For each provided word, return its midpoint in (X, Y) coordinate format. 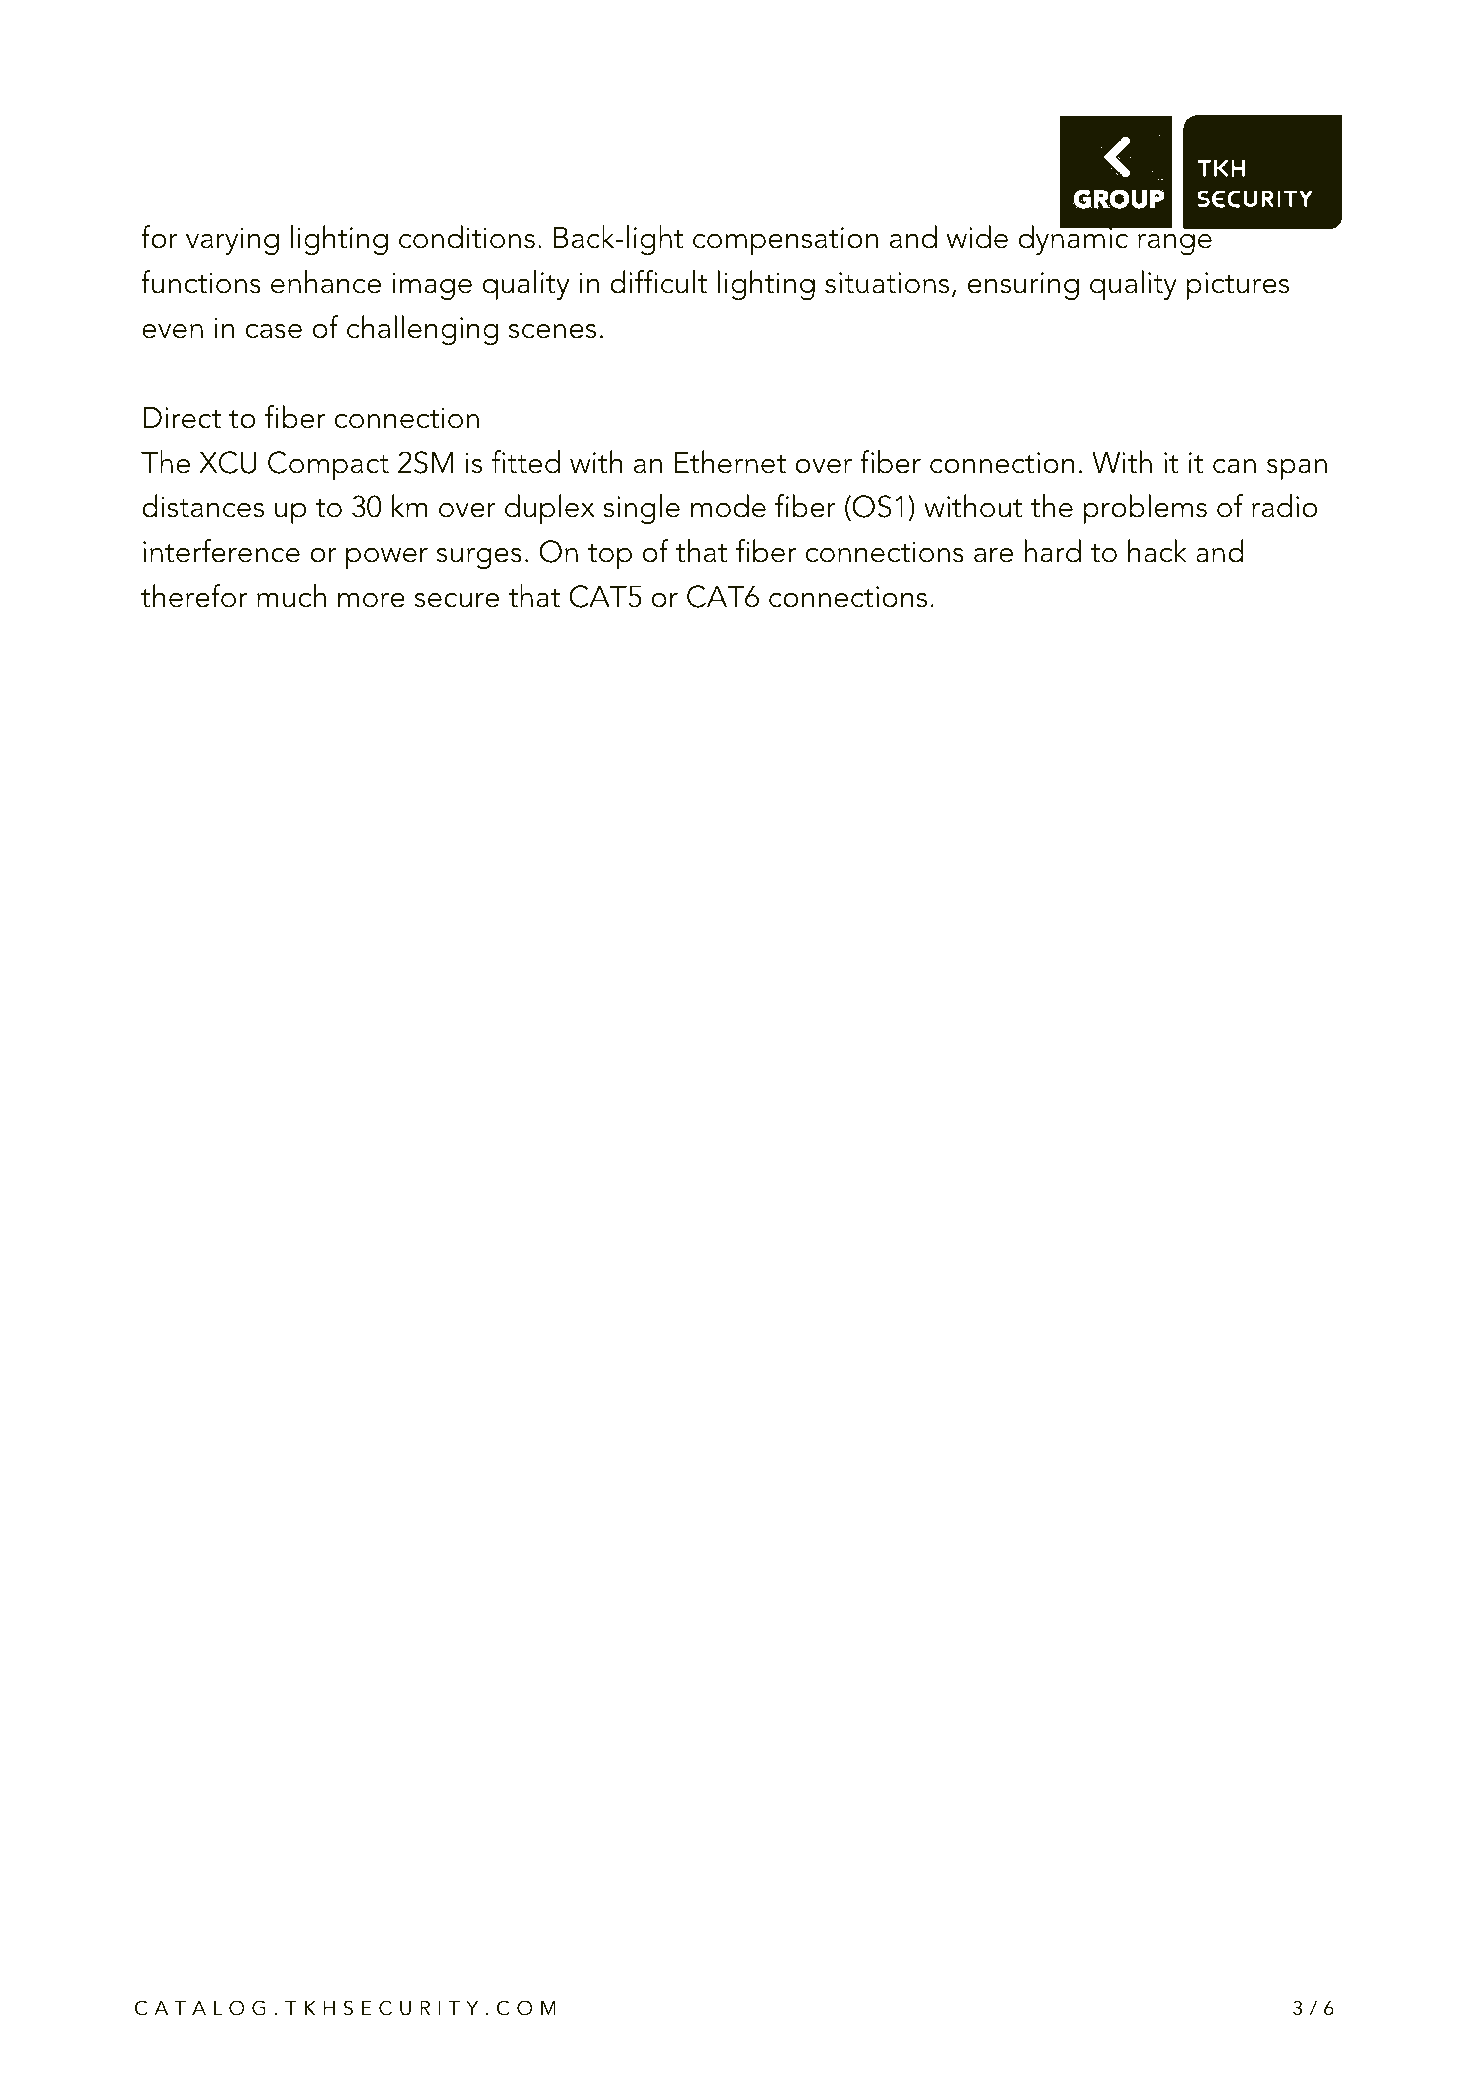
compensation (785, 241)
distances (203, 506)
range (1175, 244)
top (610, 556)
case (274, 331)
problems (1145, 509)
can (1234, 466)
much (291, 596)
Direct (182, 418)
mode (728, 506)
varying (232, 241)
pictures (1237, 286)
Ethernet (730, 462)
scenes (552, 331)
